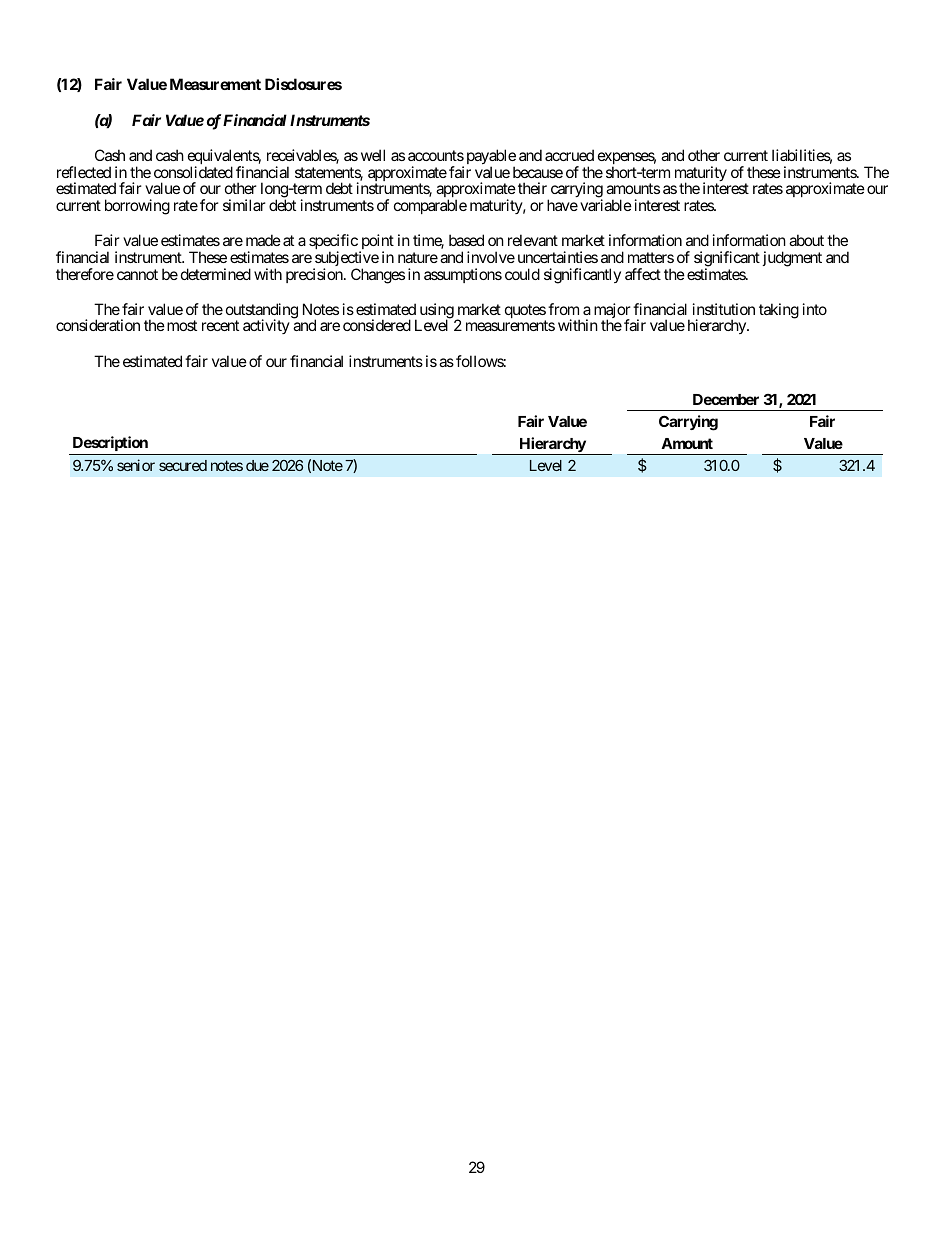 Image resolution: width=952 pixels, height=1233 pixels. I want to click on due, so click(257, 465).
